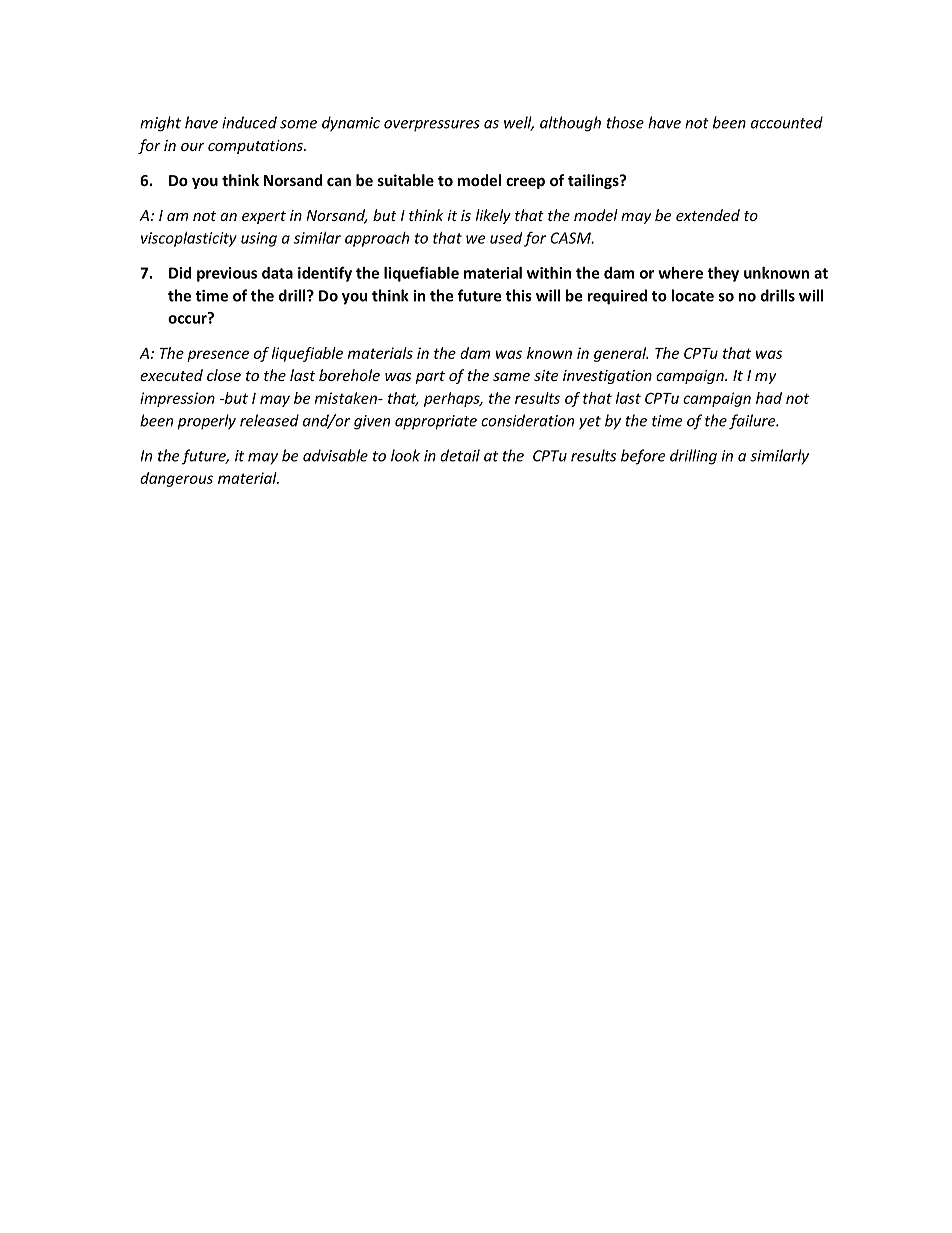 This document has width=952, height=1233. Describe the element at coordinates (708, 215) in the document. I see `extended` at that location.
